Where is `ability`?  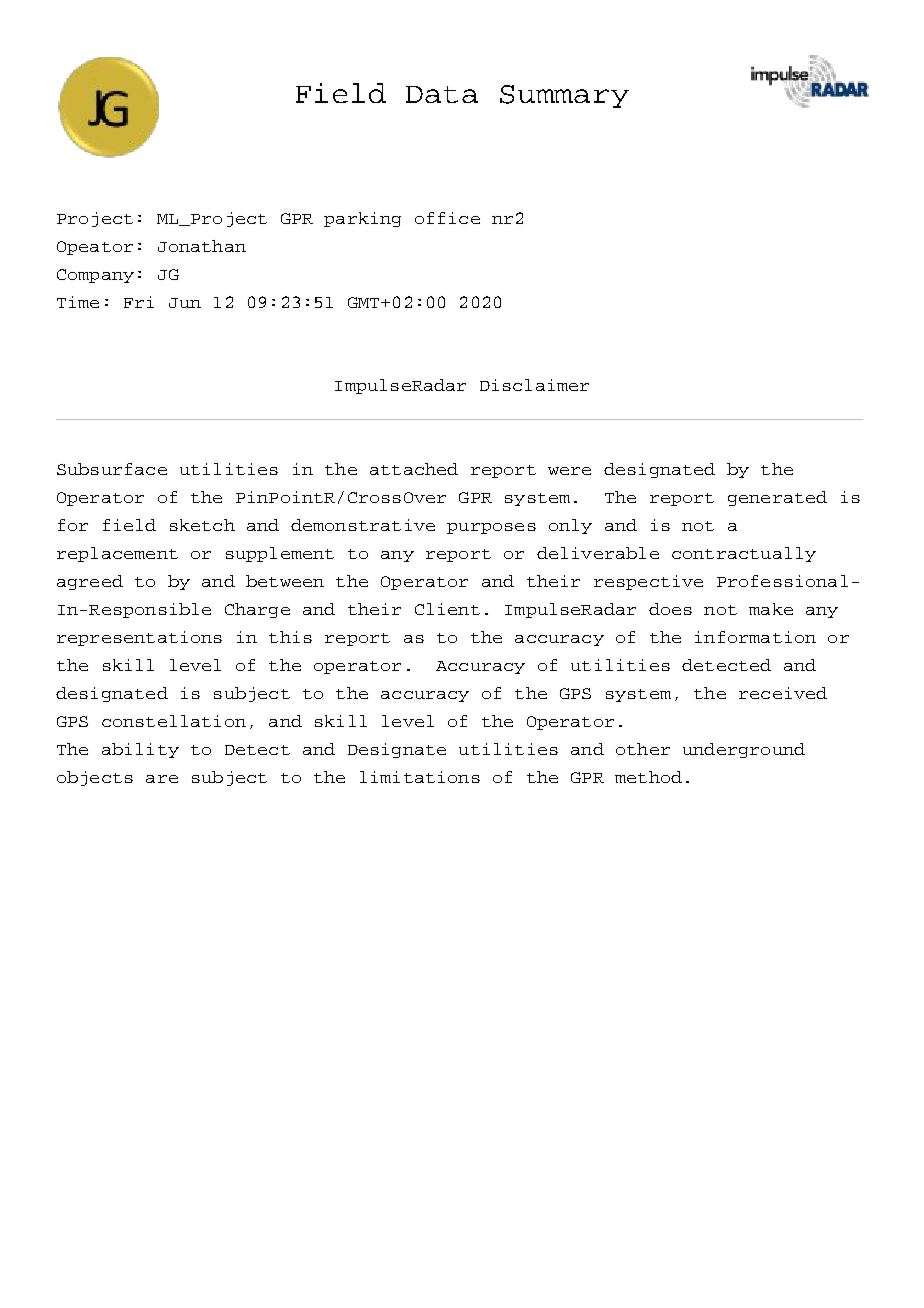 ability is located at coordinates (140, 750).
